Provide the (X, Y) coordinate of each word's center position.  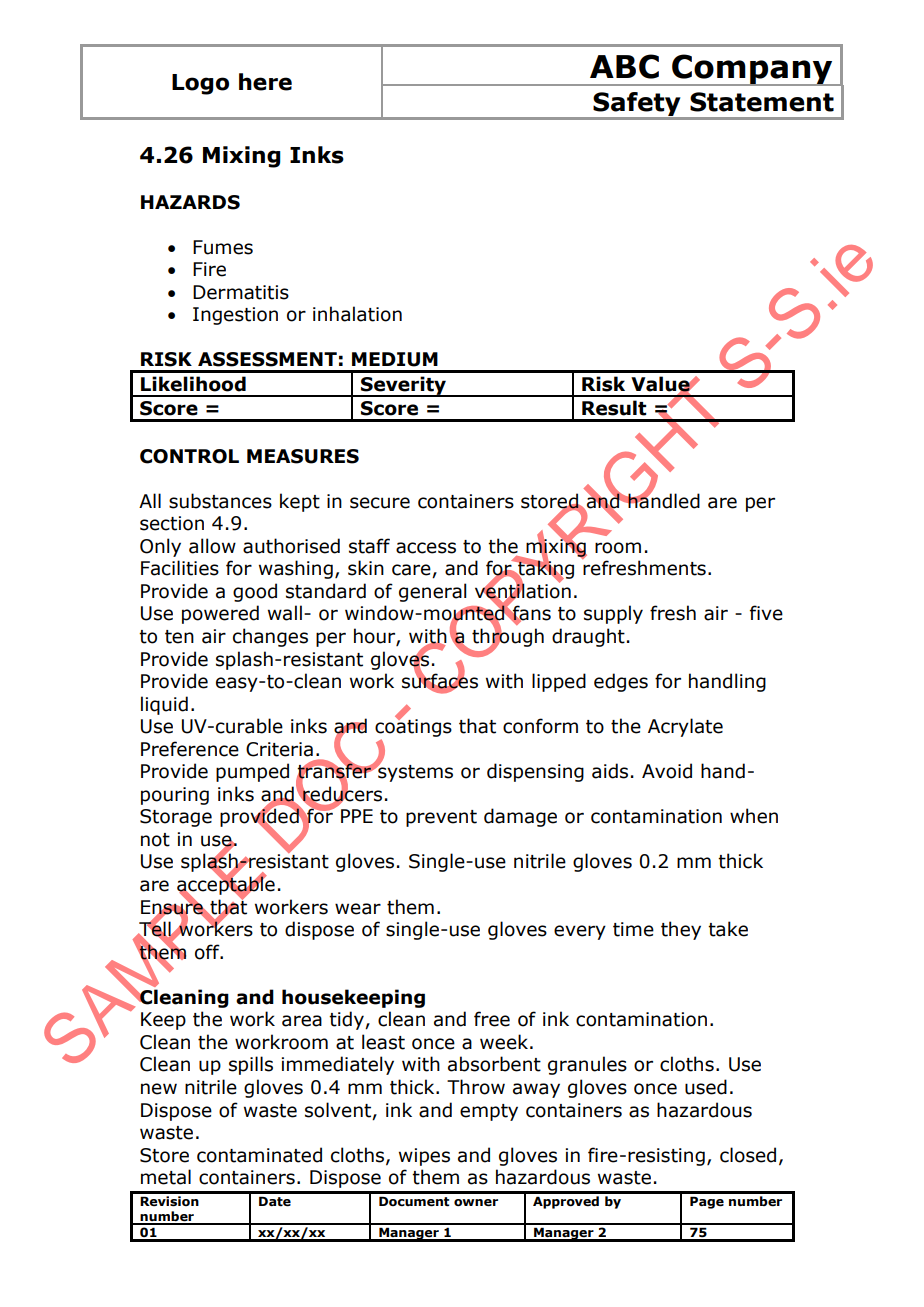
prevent (441, 818)
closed (748, 1155)
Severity (404, 386)
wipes (424, 1157)
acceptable (226, 885)
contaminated (259, 1155)
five (766, 613)
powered (220, 614)
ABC (624, 66)
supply (613, 614)
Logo (200, 84)
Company (752, 70)
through (508, 637)
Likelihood (193, 384)
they (681, 930)
